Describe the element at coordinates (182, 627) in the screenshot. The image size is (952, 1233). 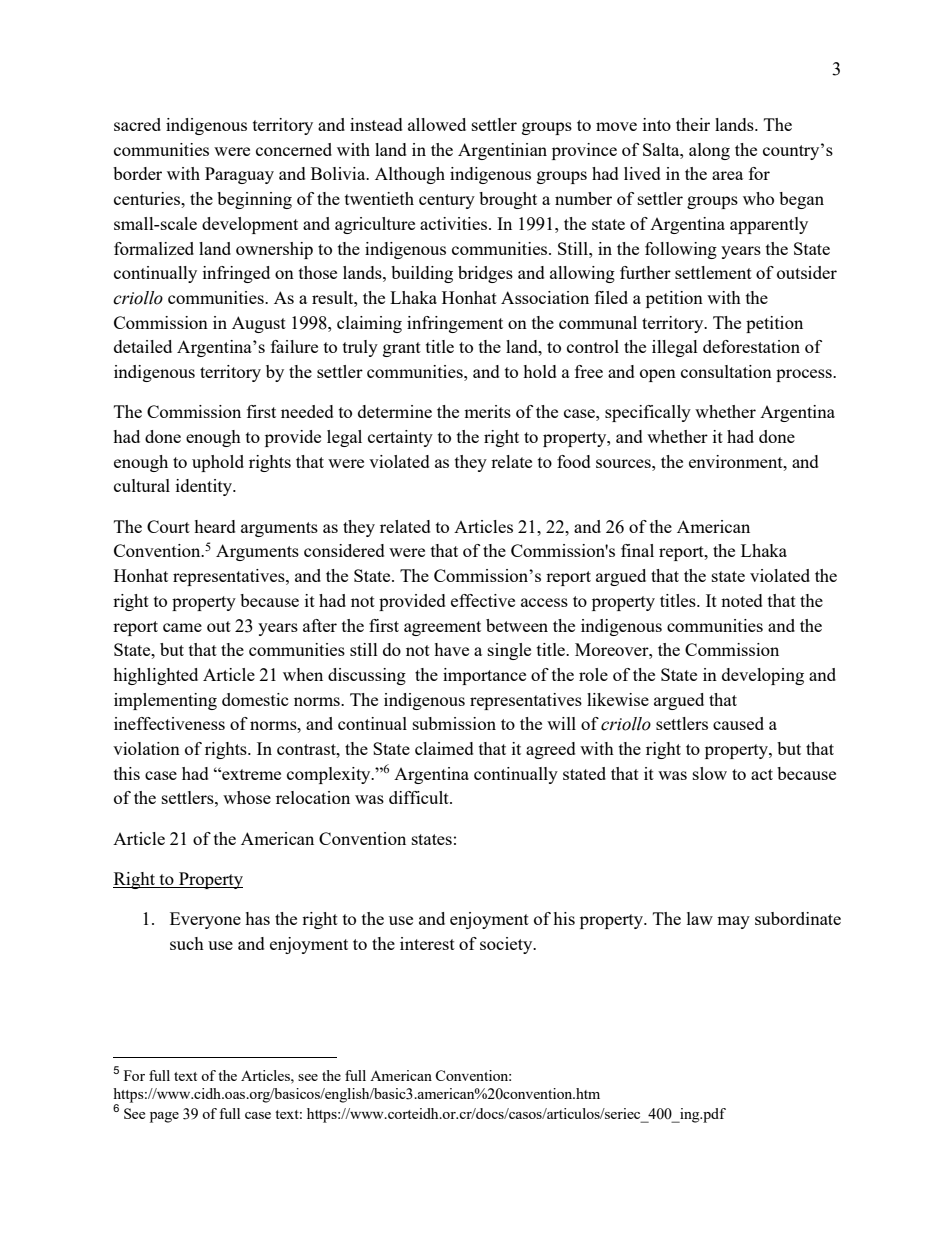
I see `came` at that location.
